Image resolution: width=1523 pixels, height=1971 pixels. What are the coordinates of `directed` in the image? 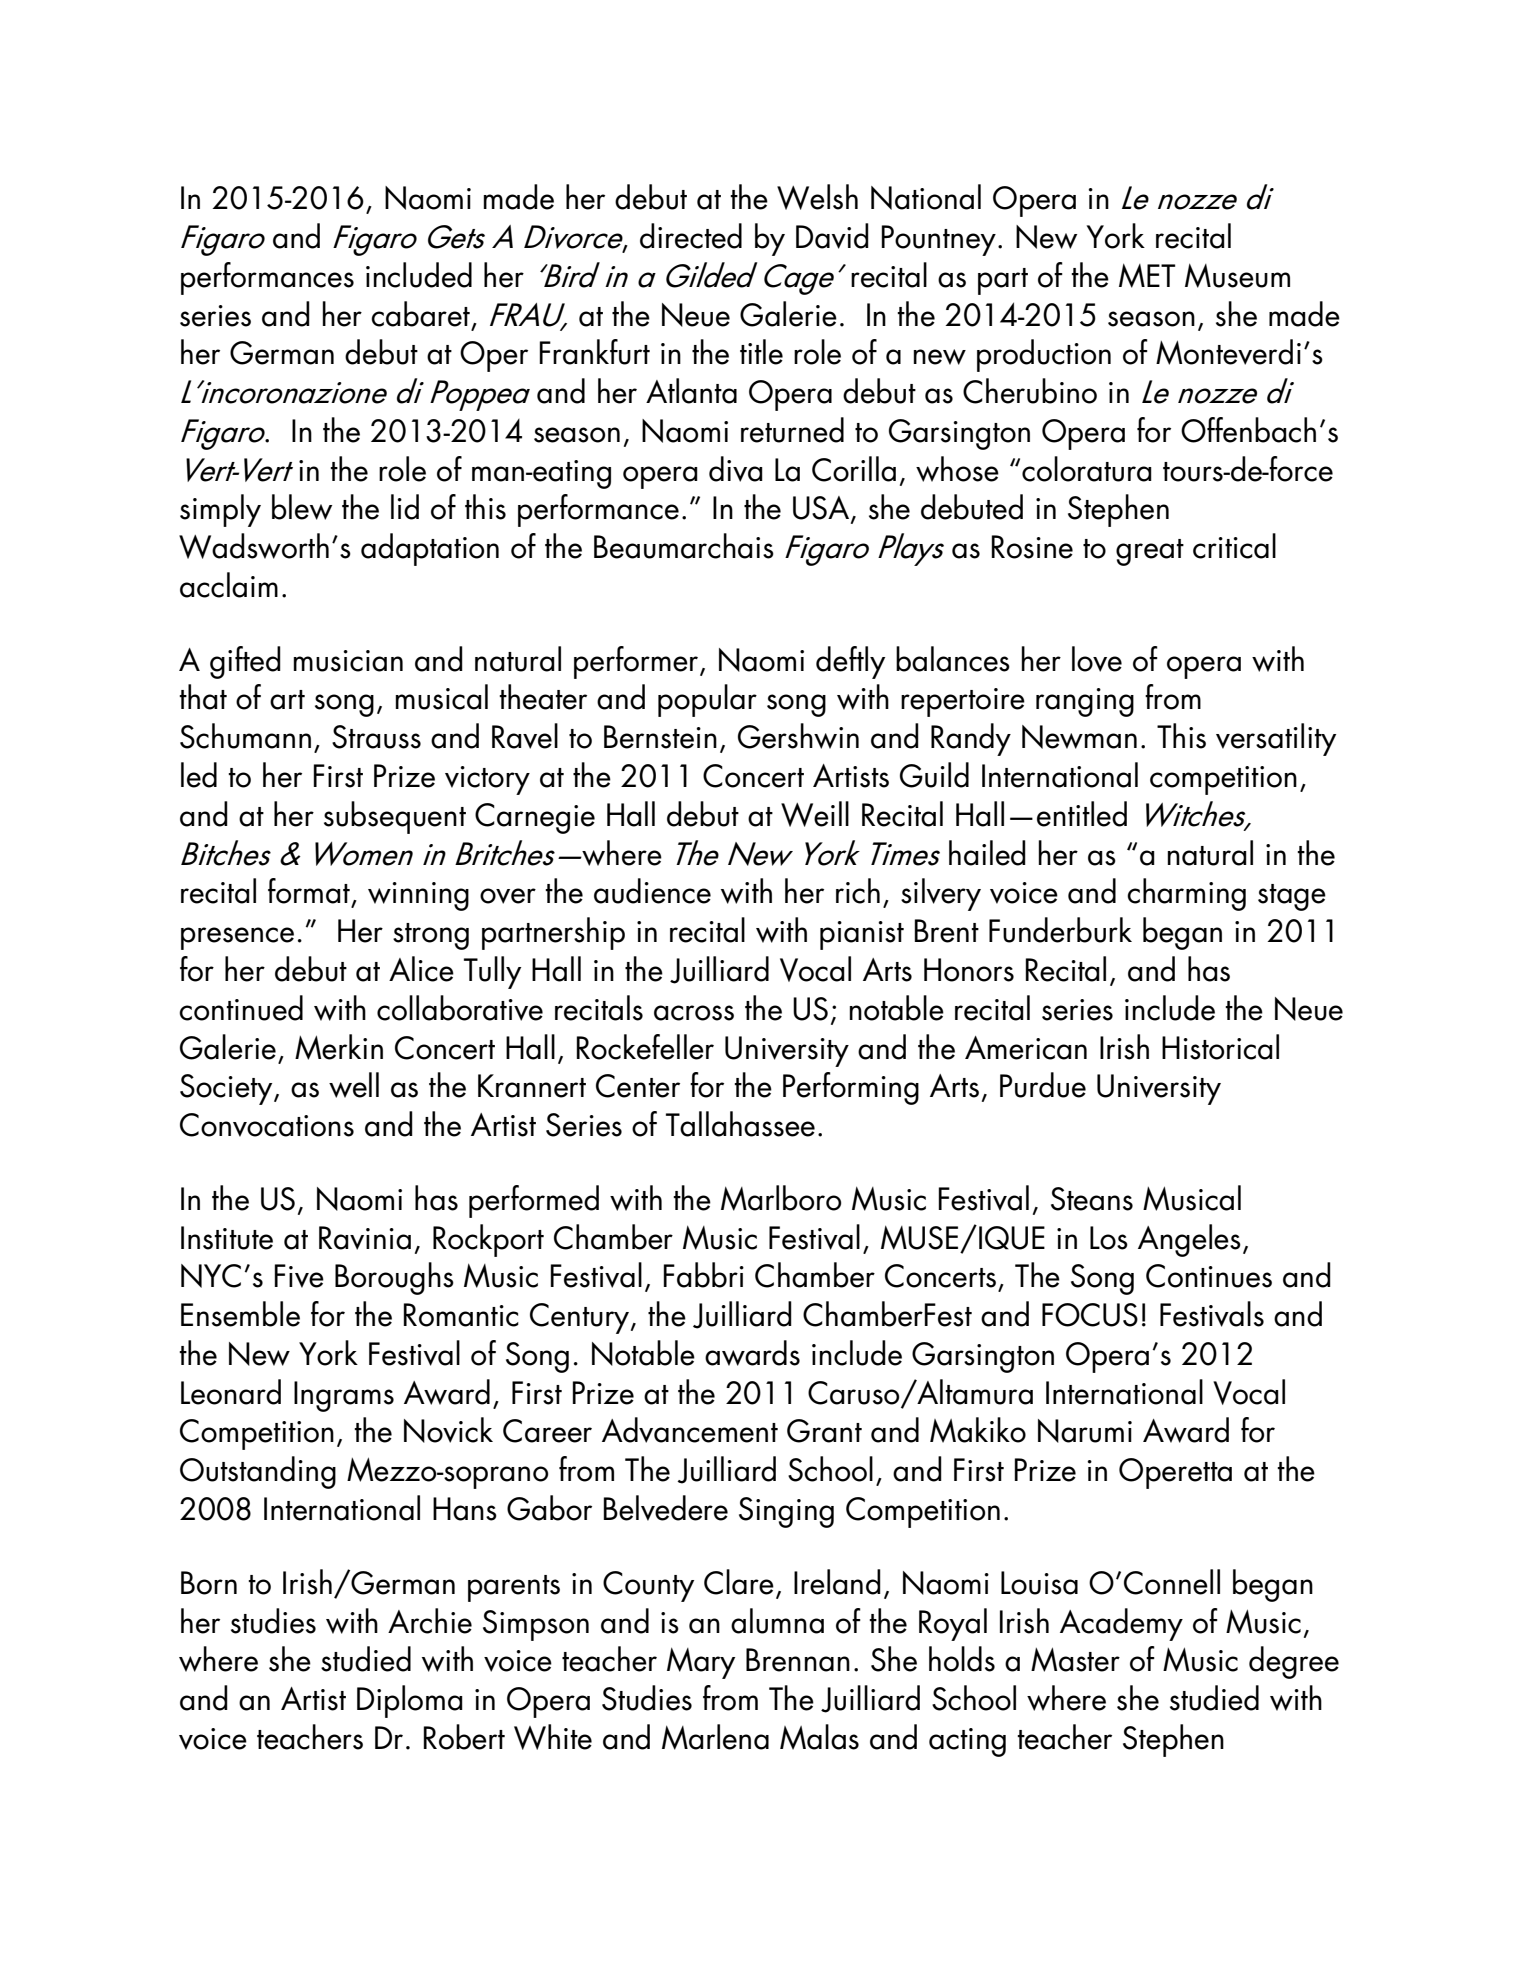 It's located at (691, 236).
